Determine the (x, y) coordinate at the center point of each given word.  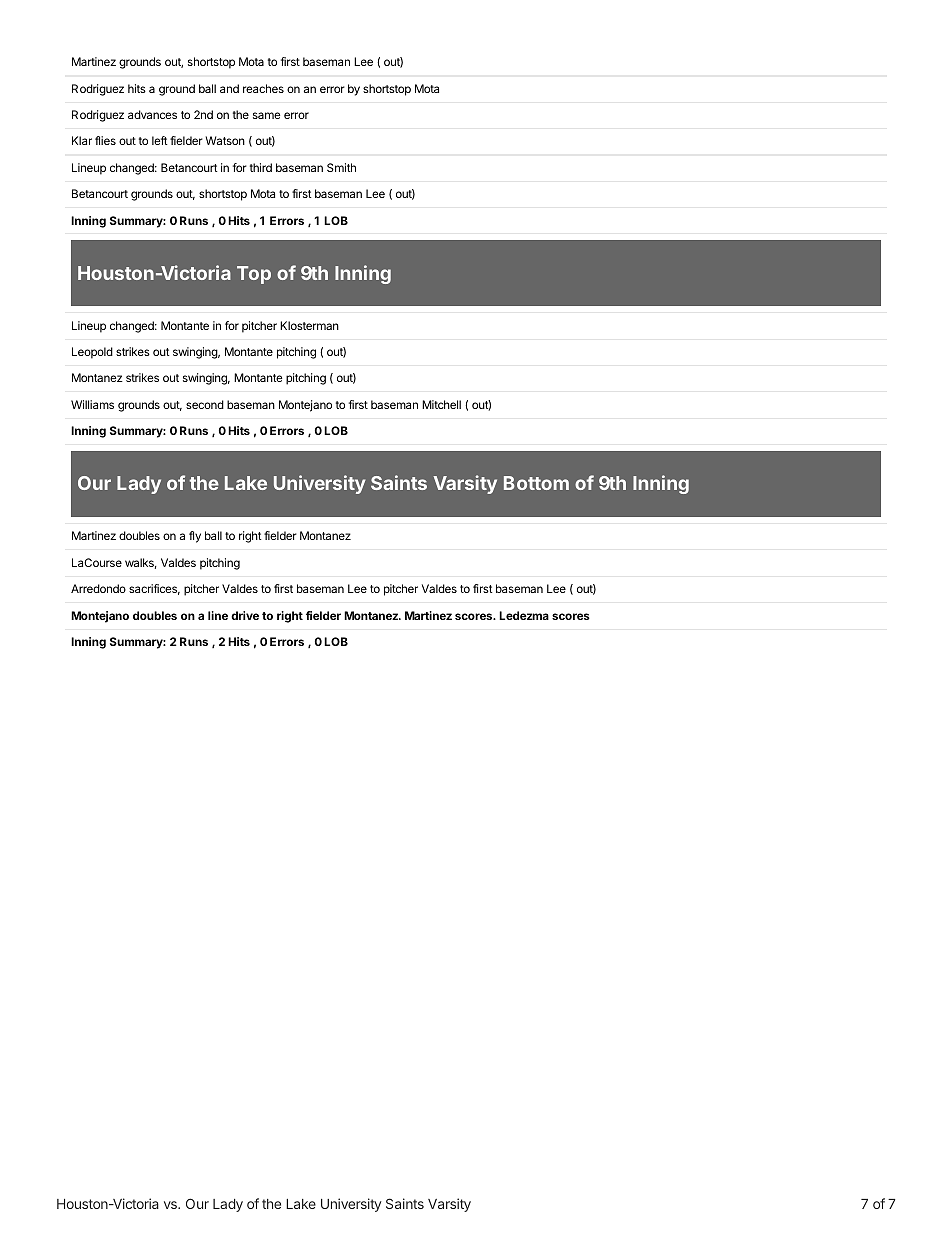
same (266, 115)
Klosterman (309, 325)
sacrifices (154, 589)
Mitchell (441, 404)
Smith (341, 167)
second (205, 404)
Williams (92, 404)
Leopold (92, 353)
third (261, 167)
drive (245, 615)
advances (152, 114)
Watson (225, 140)
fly (195, 537)
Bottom (536, 483)
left (160, 140)
